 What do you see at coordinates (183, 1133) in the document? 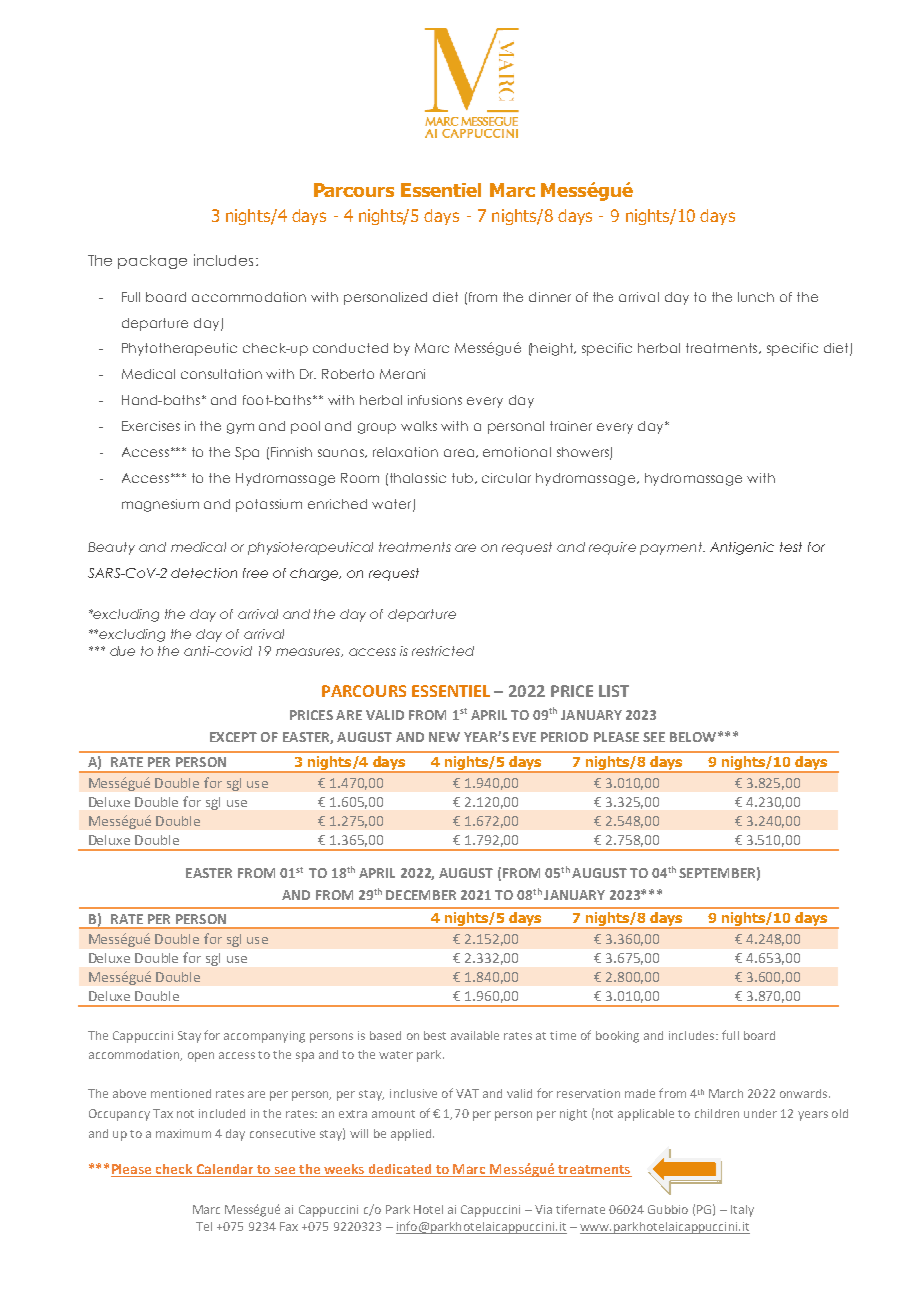
I see `maximum` at bounding box center [183, 1133].
